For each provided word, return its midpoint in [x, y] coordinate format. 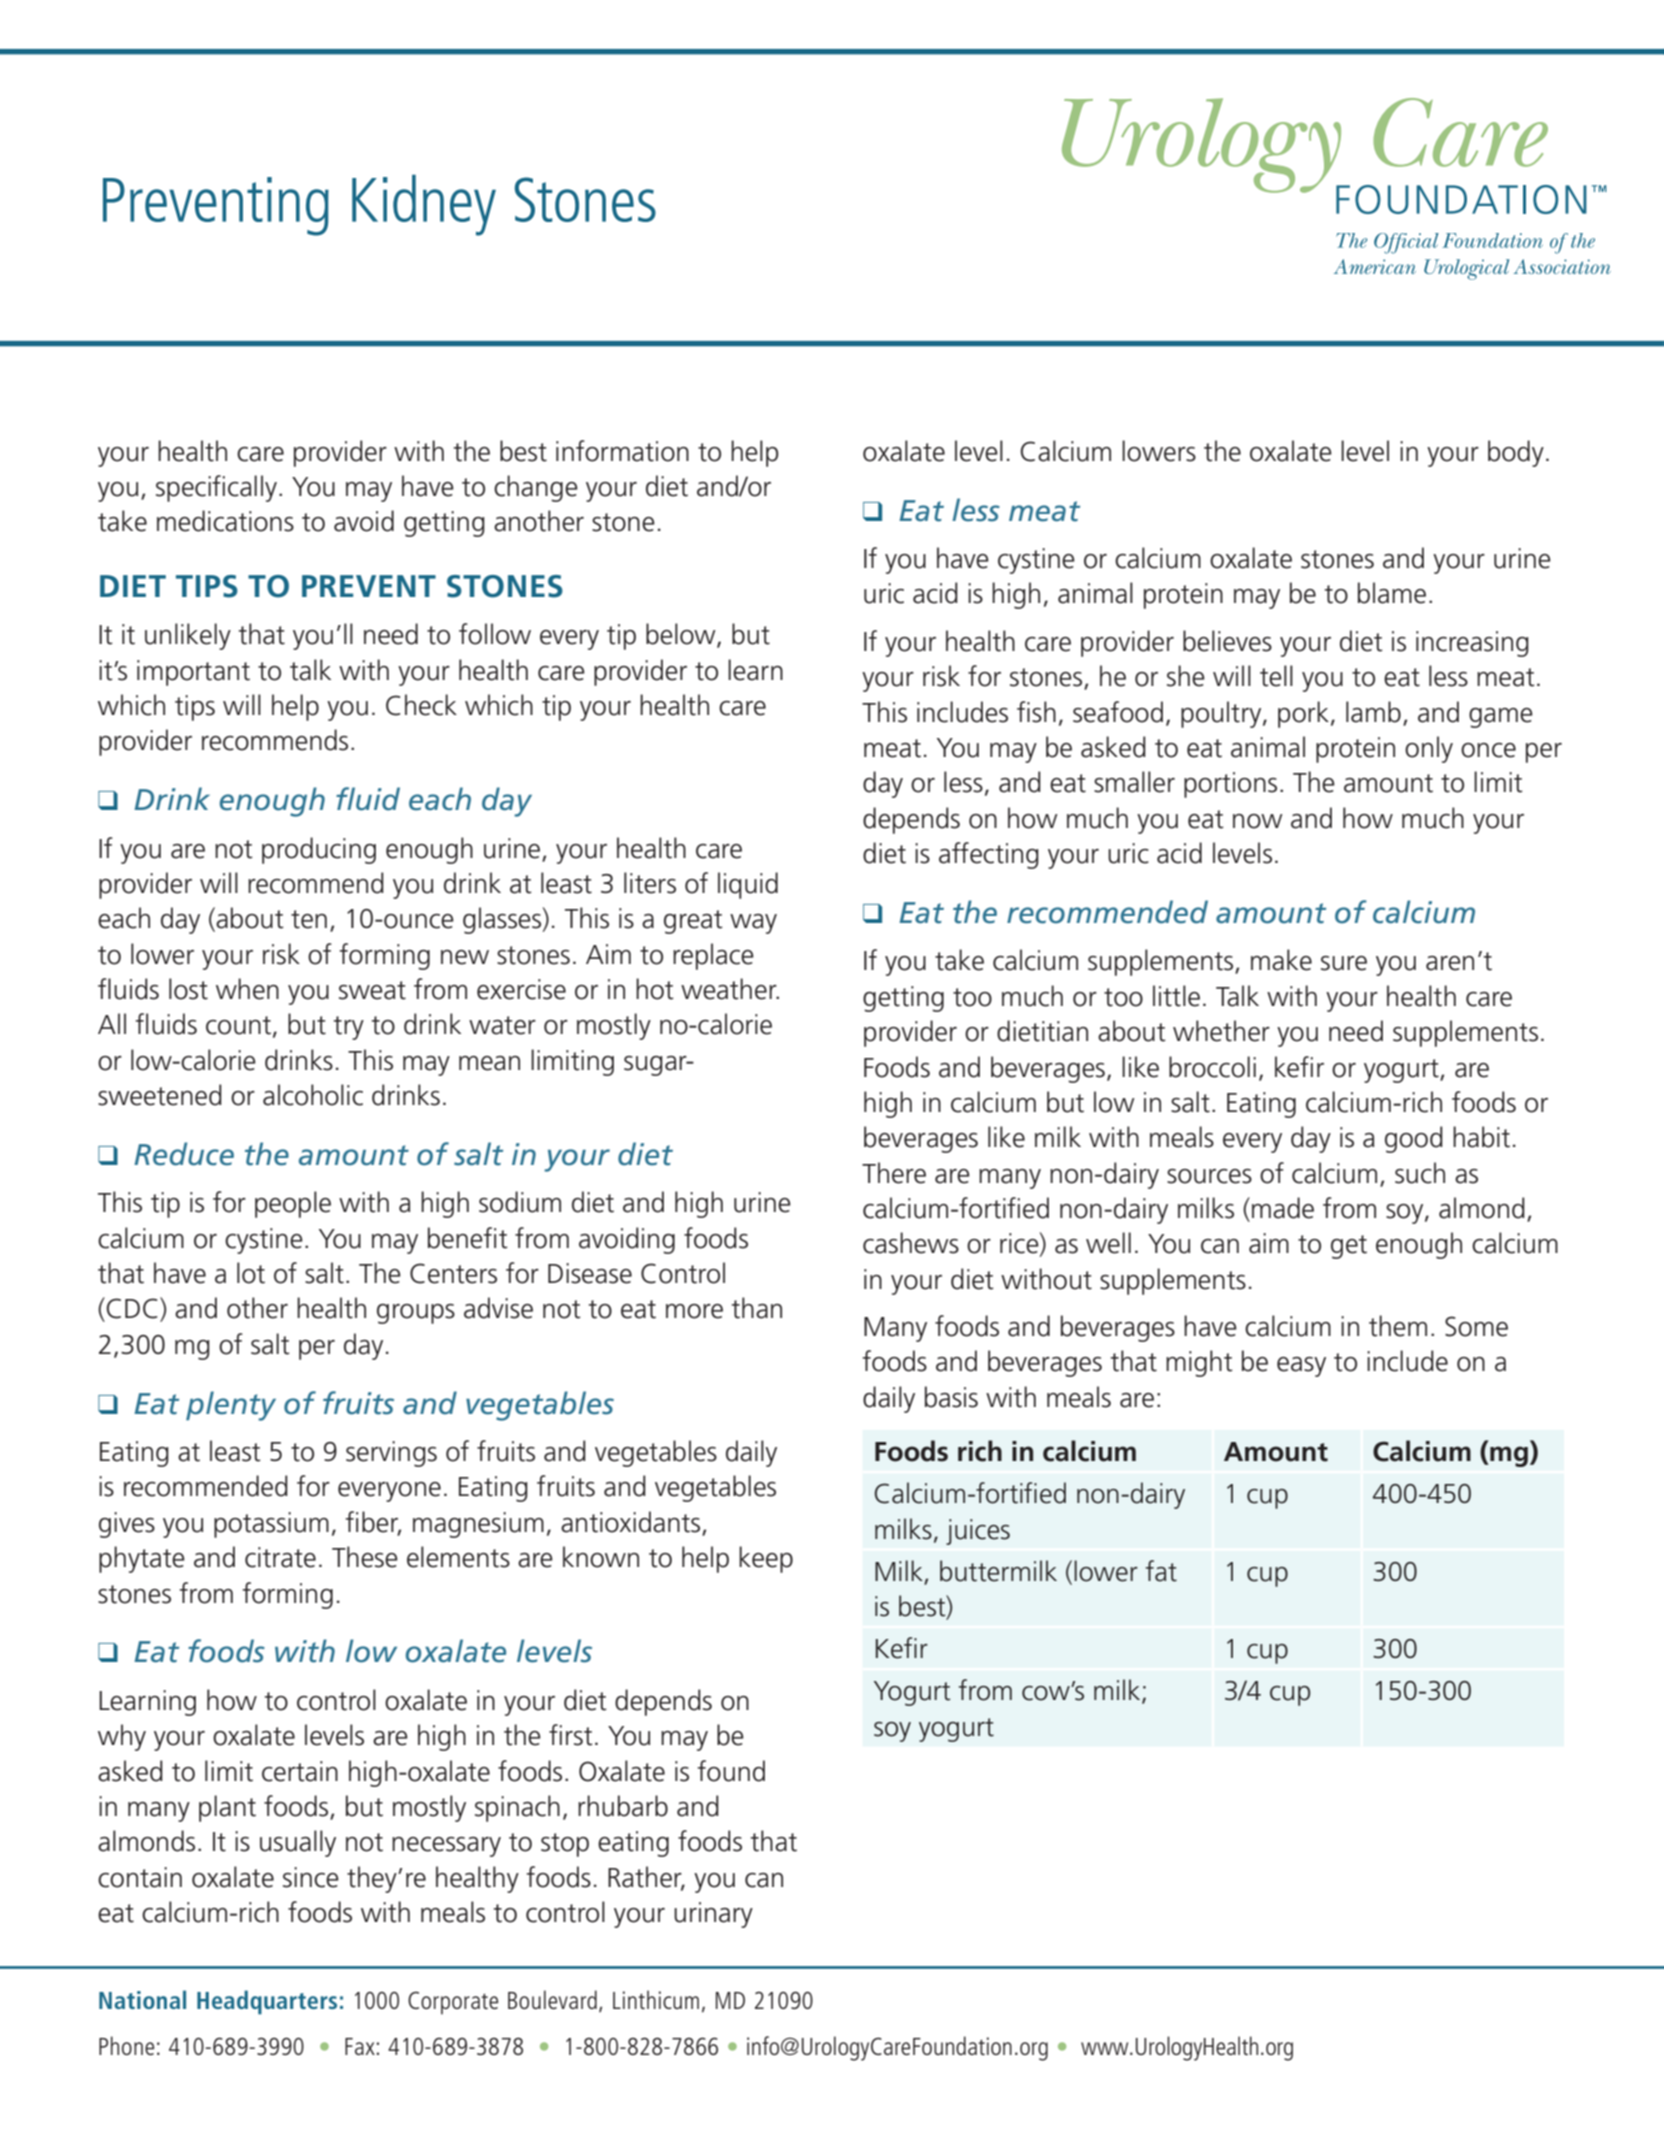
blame [1392, 593]
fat [1161, 1571]
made [1283, 1208]
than [757, 1308]
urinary [713, 1915]
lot [251, 1273]
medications [225, 521]
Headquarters [267, 2002]
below [682, 635]
